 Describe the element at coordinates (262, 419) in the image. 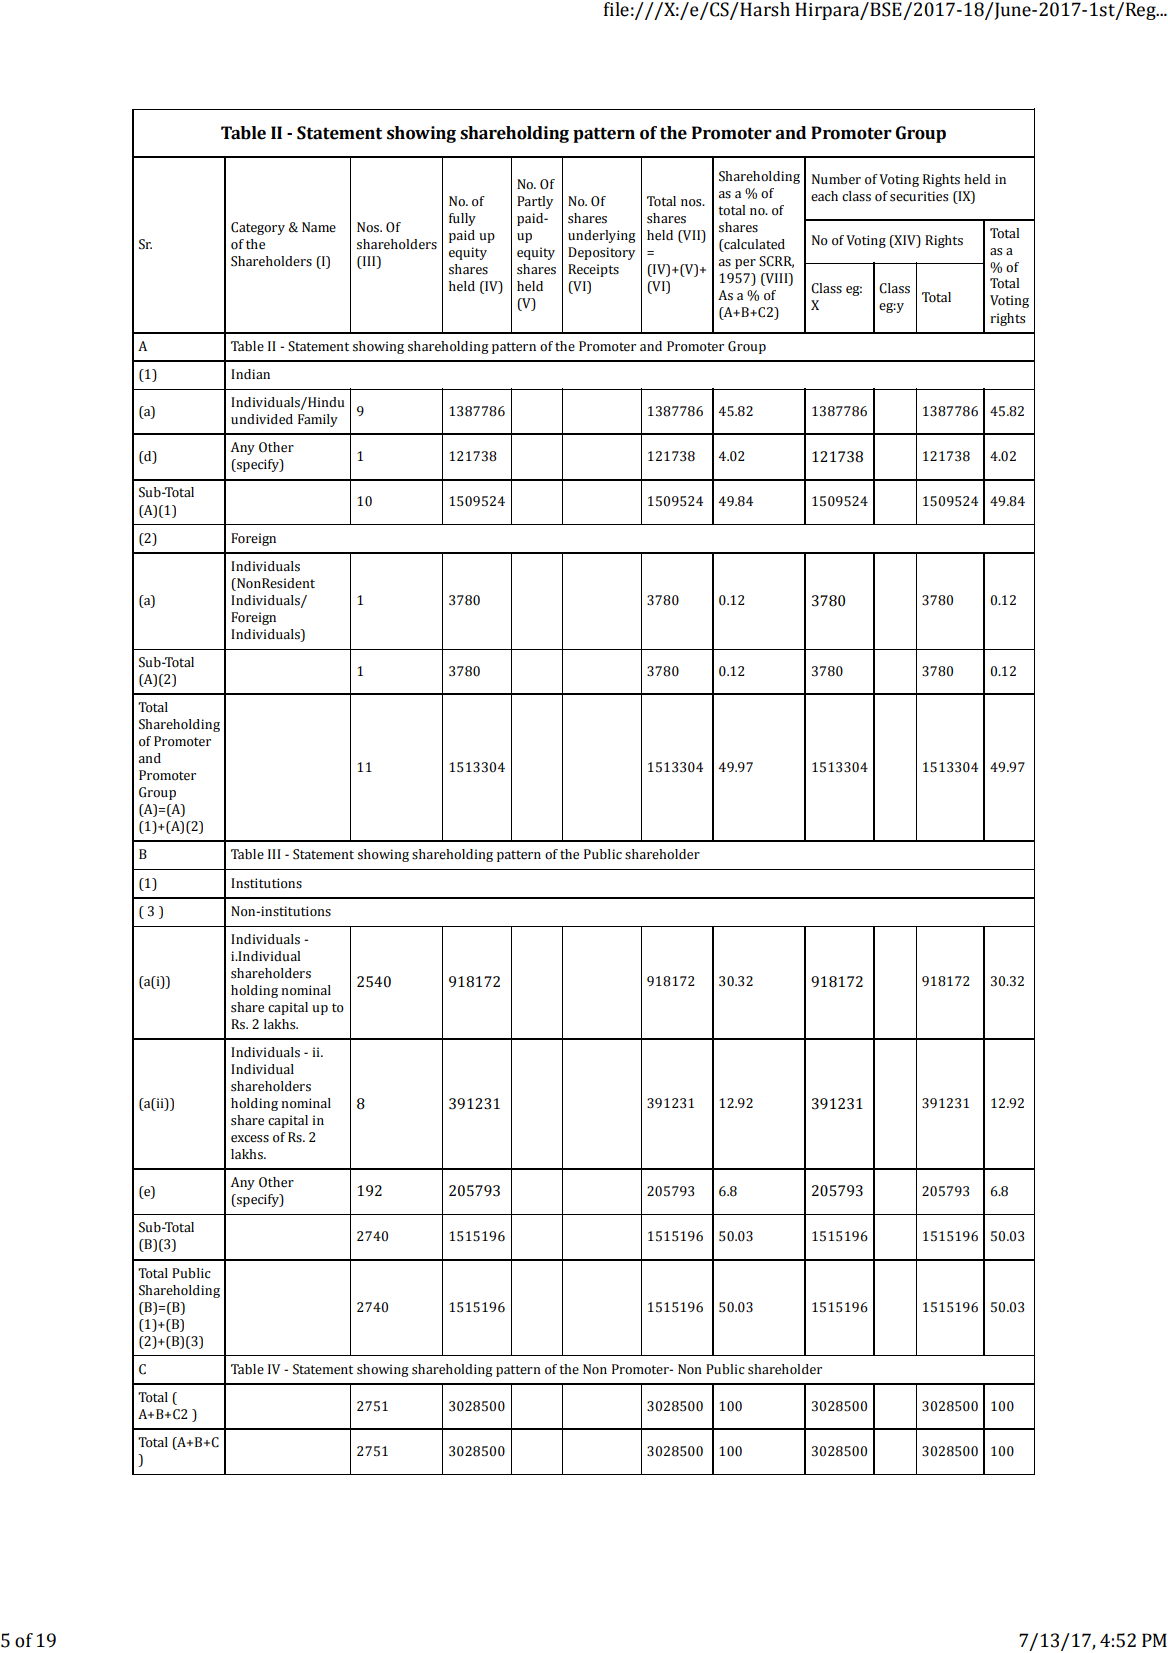

I see `undivided` at that location.
